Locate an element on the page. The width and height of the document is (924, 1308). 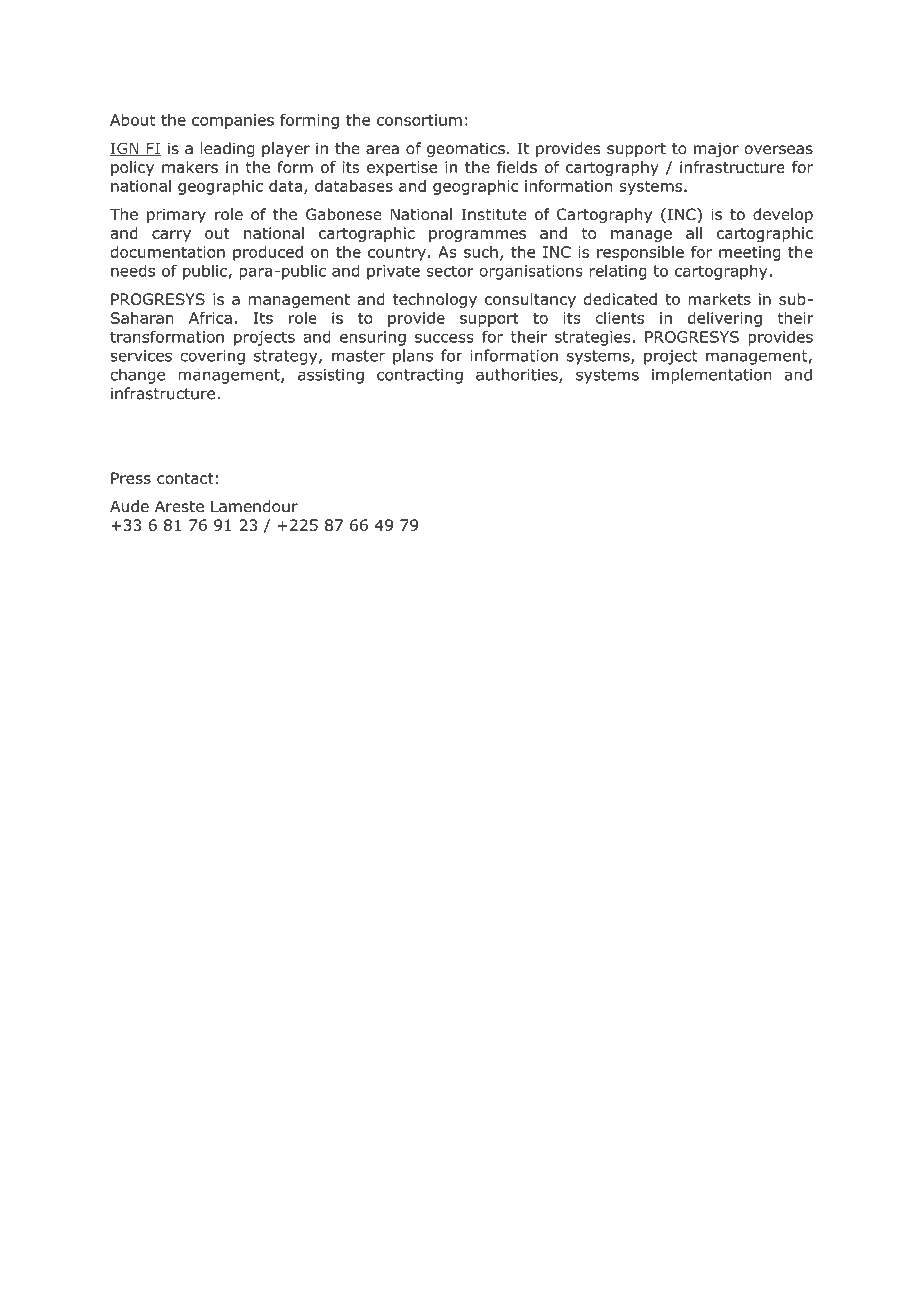
major is located at coordinates (716, 149).
